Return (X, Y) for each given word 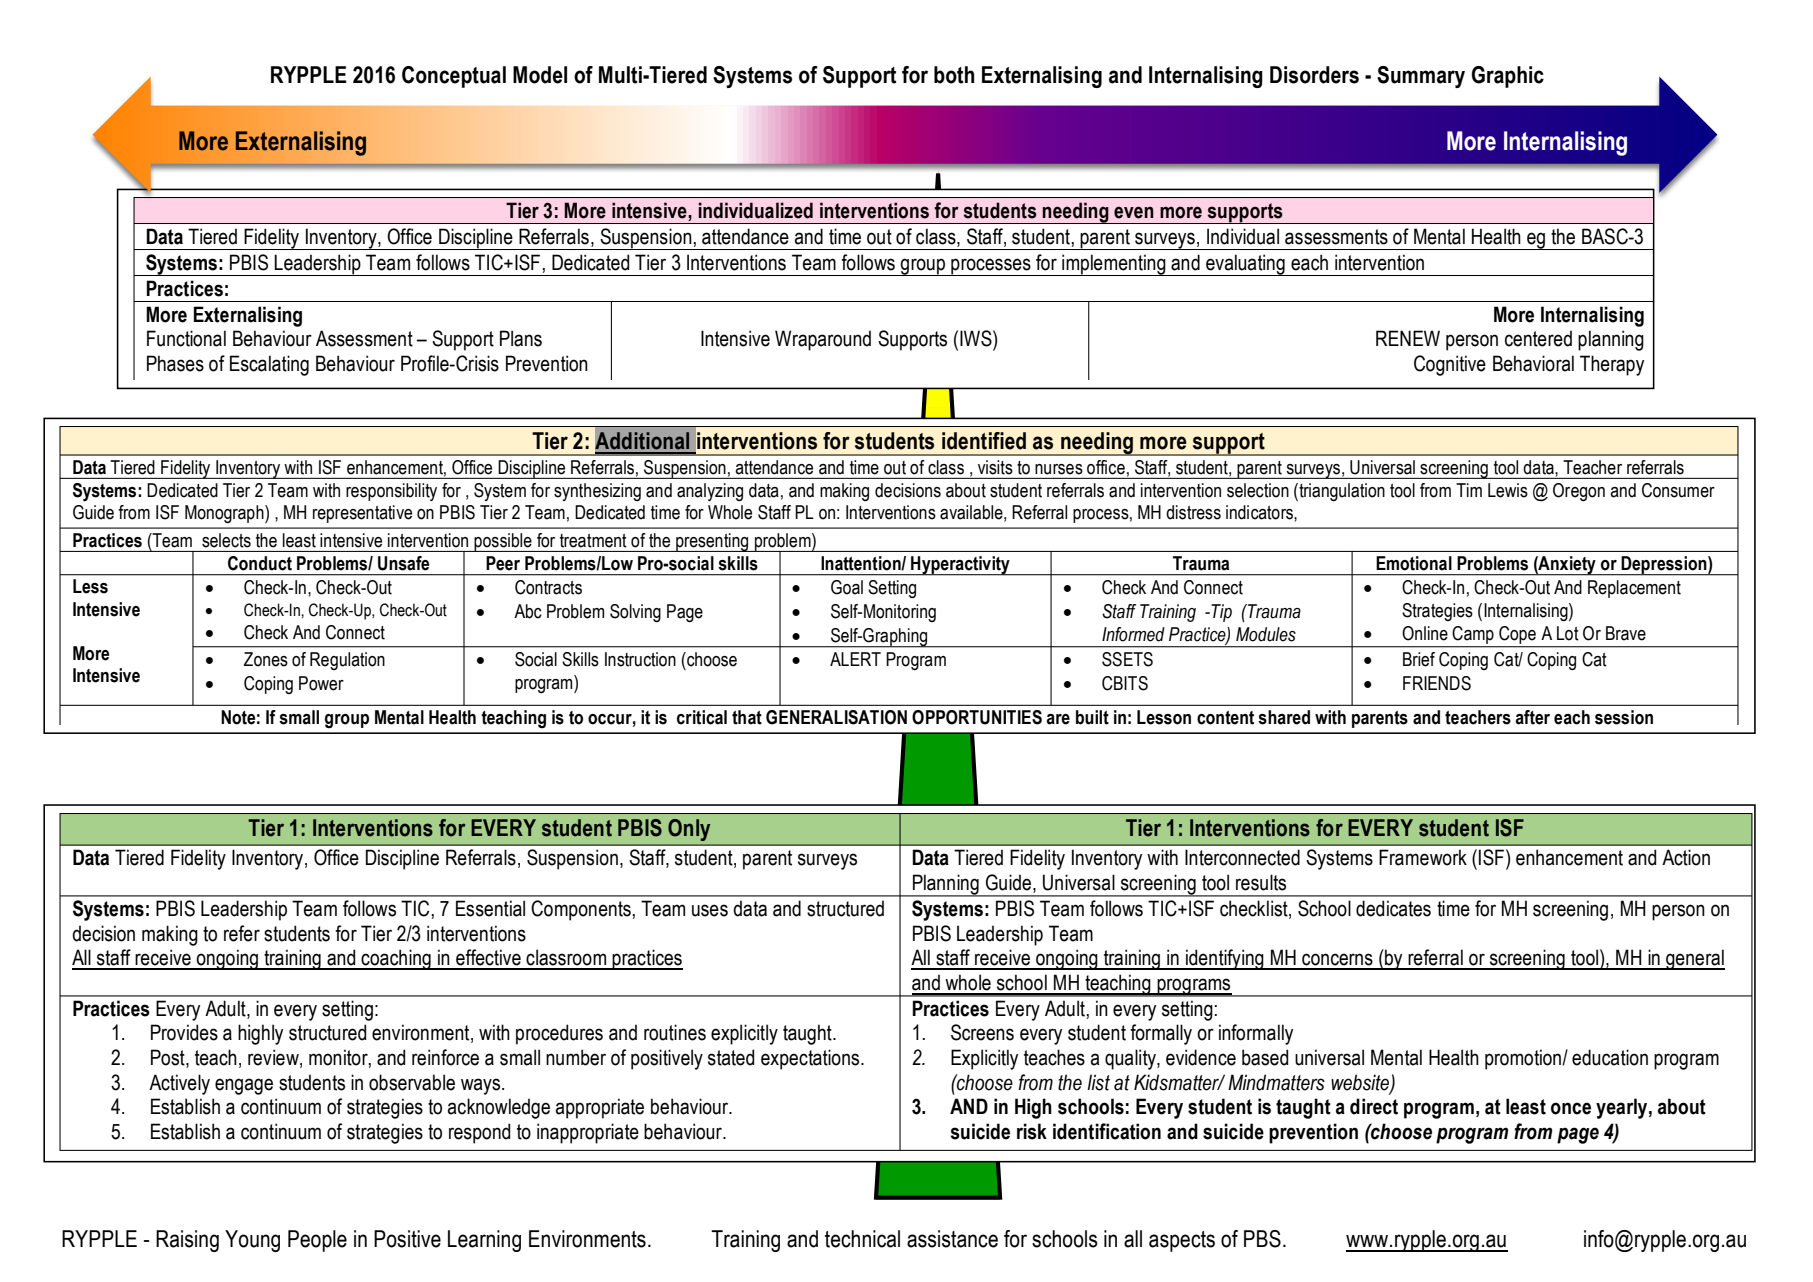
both (954, 75)
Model (540, 75)
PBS (1262, 1239)
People (317, 1241)
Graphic (1508, 77)
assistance (952, 1239)
